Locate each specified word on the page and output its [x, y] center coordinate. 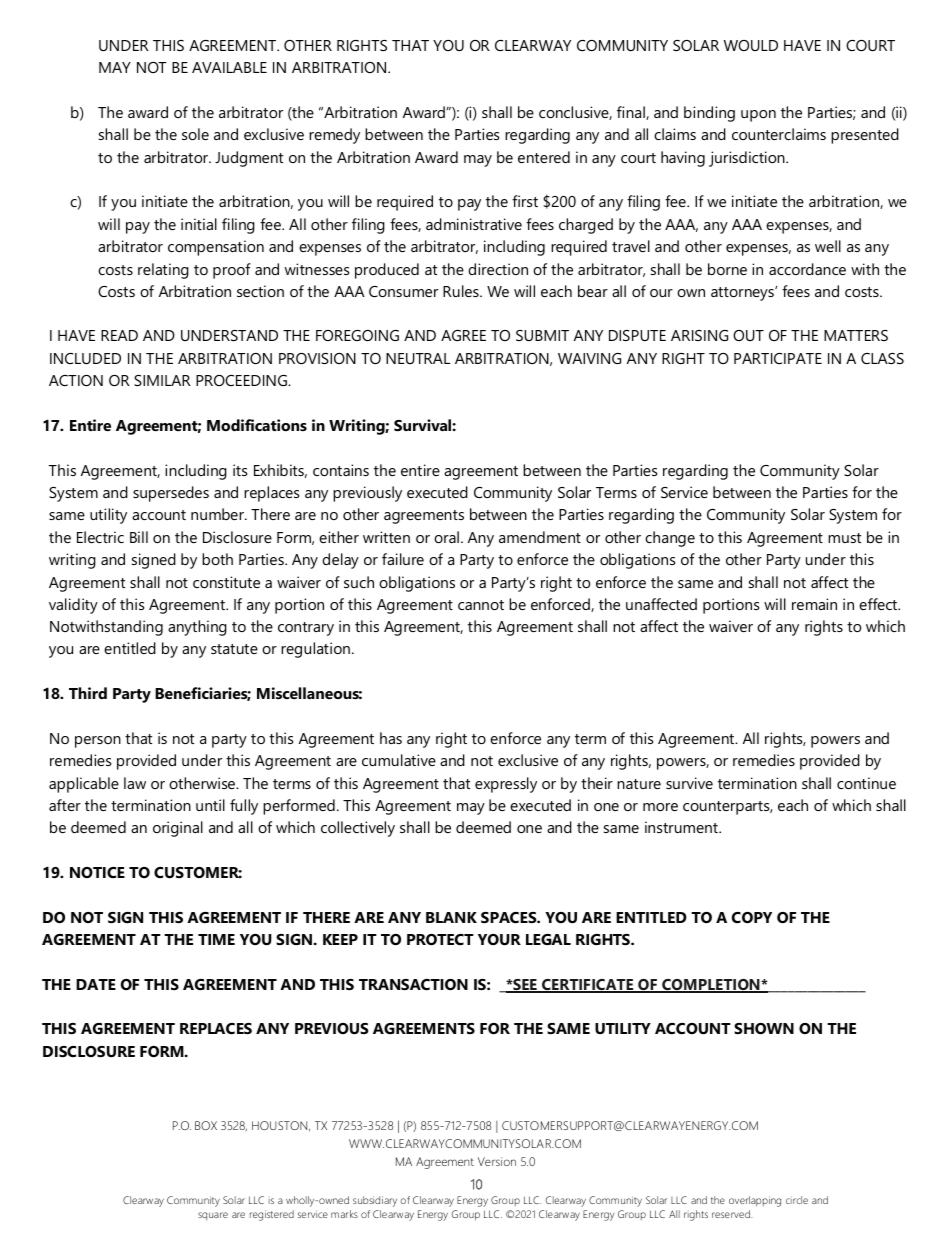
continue [866, 783]
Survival [423, 425]
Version [497, 1161]
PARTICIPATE [778, 358]
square [213, 1216]
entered [544, 157]
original [178, 829]
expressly [506, 785]
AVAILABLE [229, 67]
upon [758, 116]
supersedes [171, 494]
